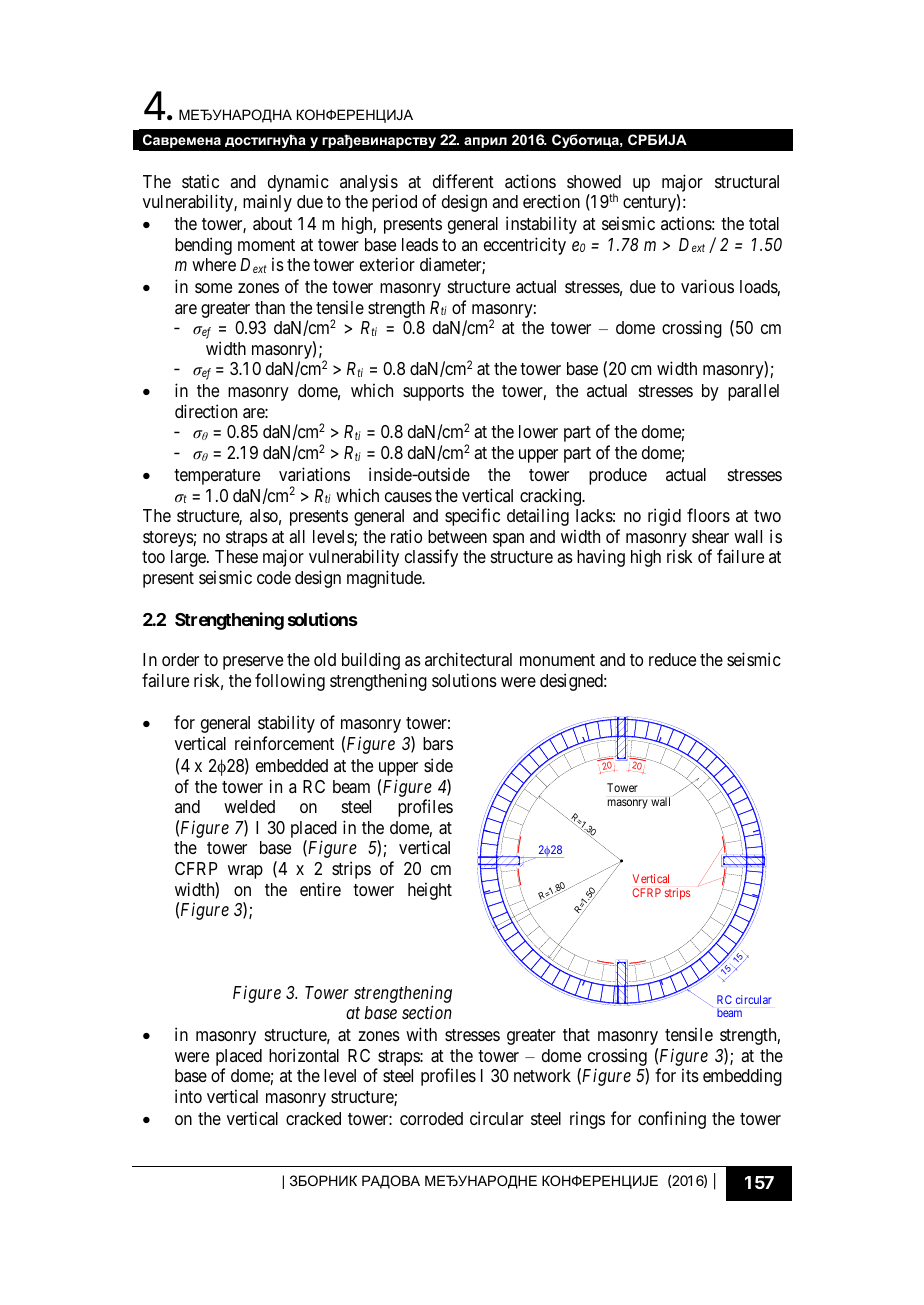 This document has width=924, height=1305. What do you see at coordinates (253, 663) in the document?
I see `preserve` at bounding box center [253, 663].
